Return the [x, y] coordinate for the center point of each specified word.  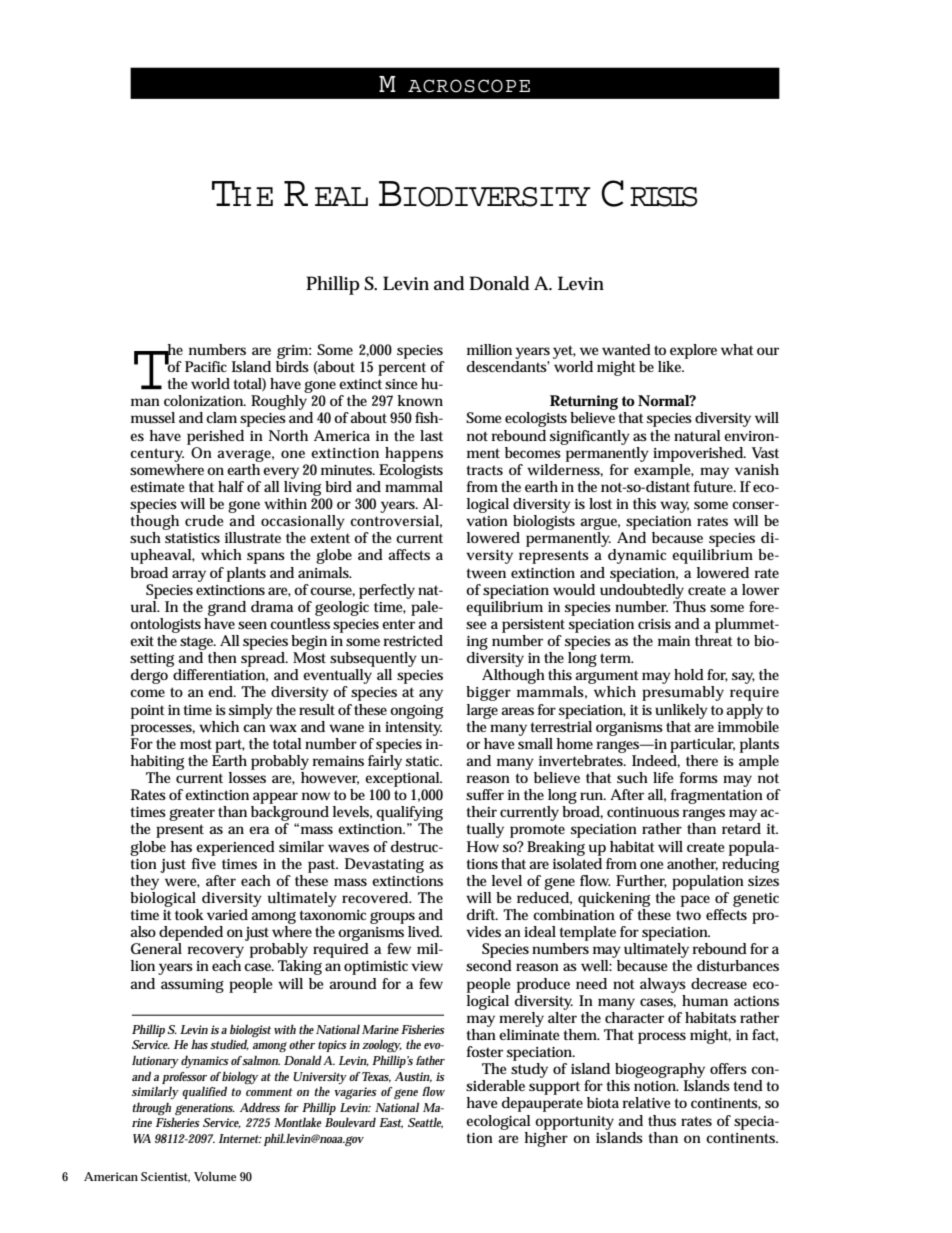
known [420, 400]
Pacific [206, 366]
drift [482, 914]
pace [695, 901]
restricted [413, 640]
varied [227, 914]
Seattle [425, 1123]
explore [693, 351]
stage [198, 643]
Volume [215, 1176]
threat [714, 640]
